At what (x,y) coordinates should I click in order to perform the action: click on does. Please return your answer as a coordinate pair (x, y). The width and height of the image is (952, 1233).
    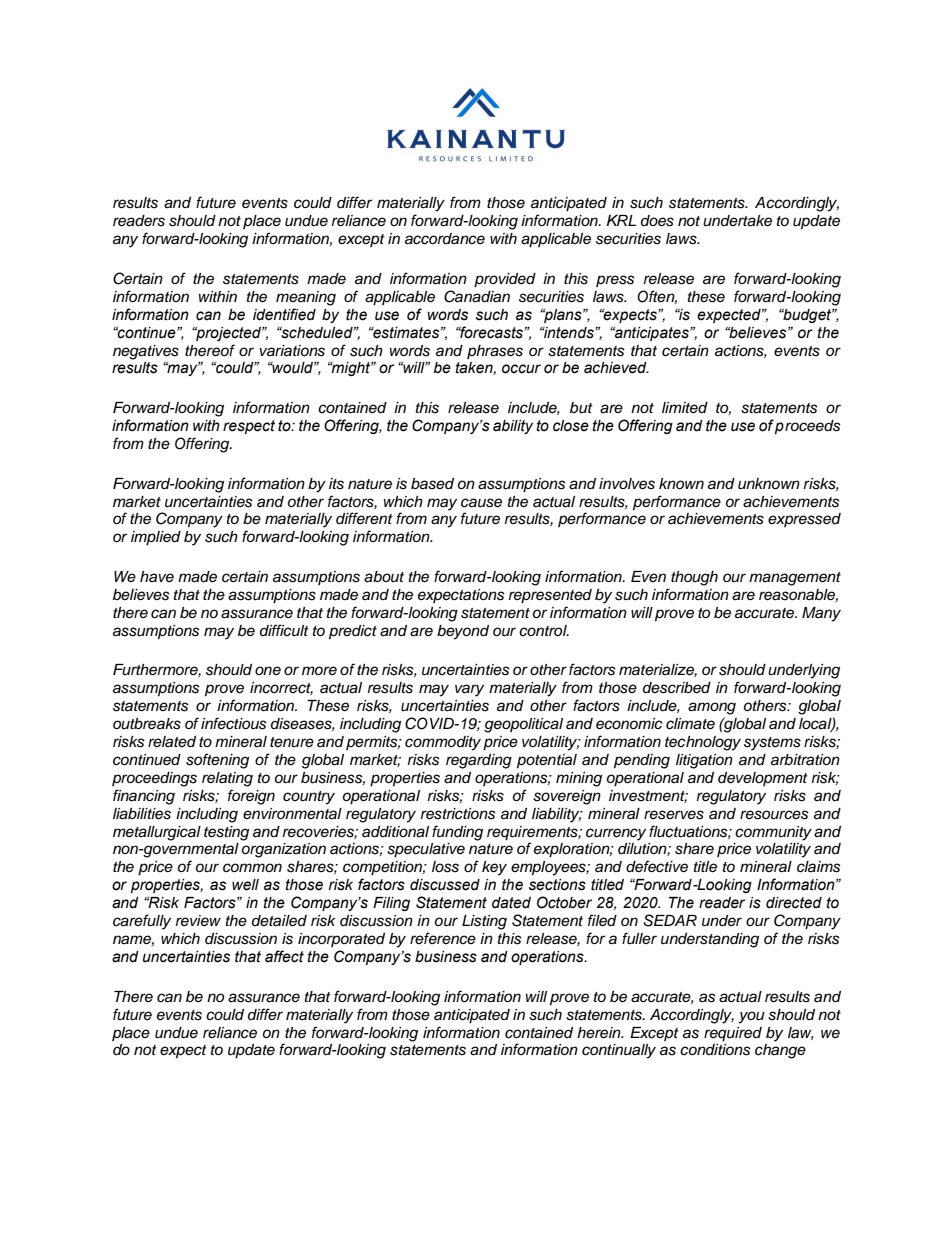
    Looking at the image, I should click on (657, 221).
